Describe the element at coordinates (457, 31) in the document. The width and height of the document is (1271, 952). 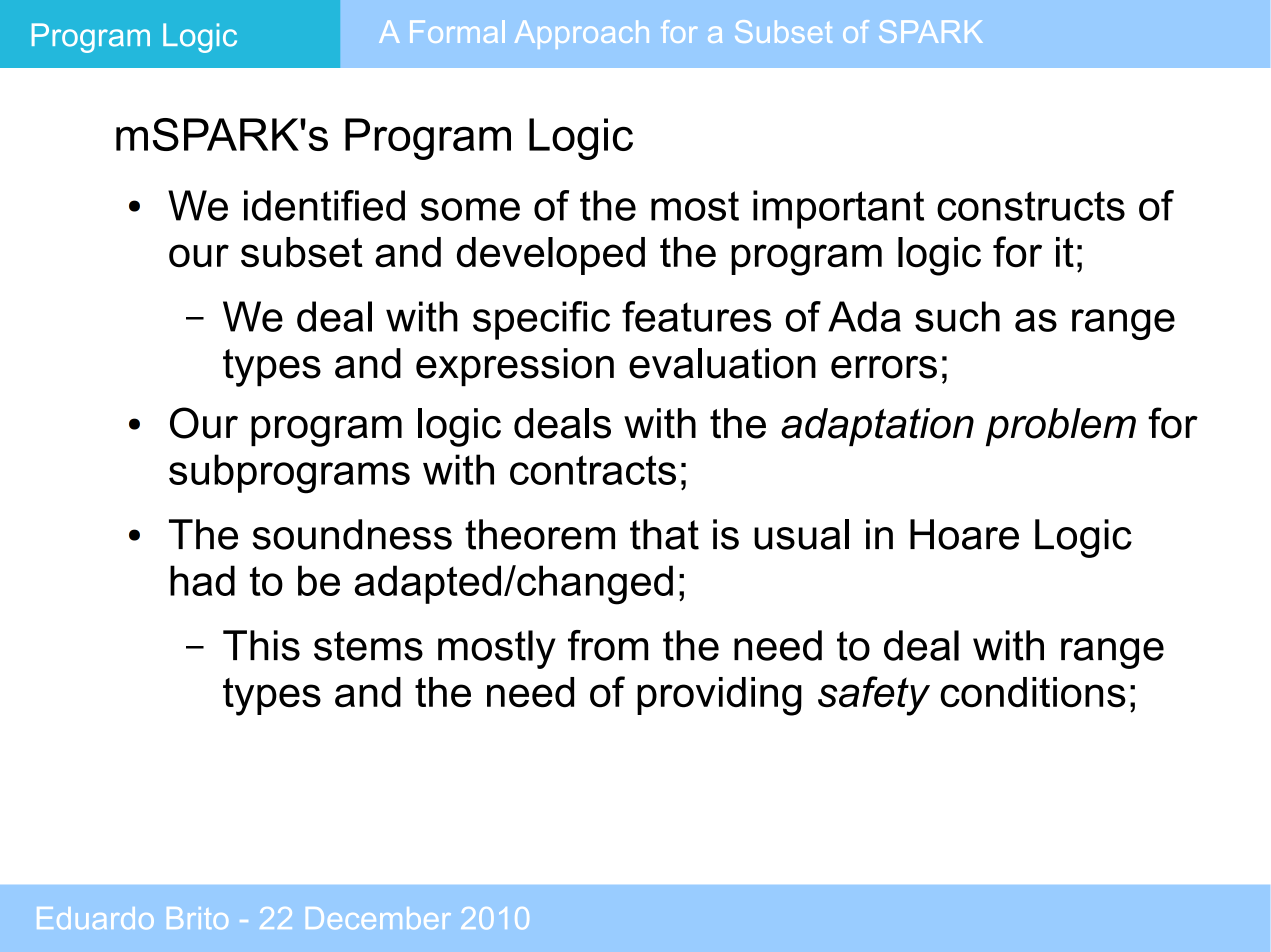
I see `Formal` at that location.
